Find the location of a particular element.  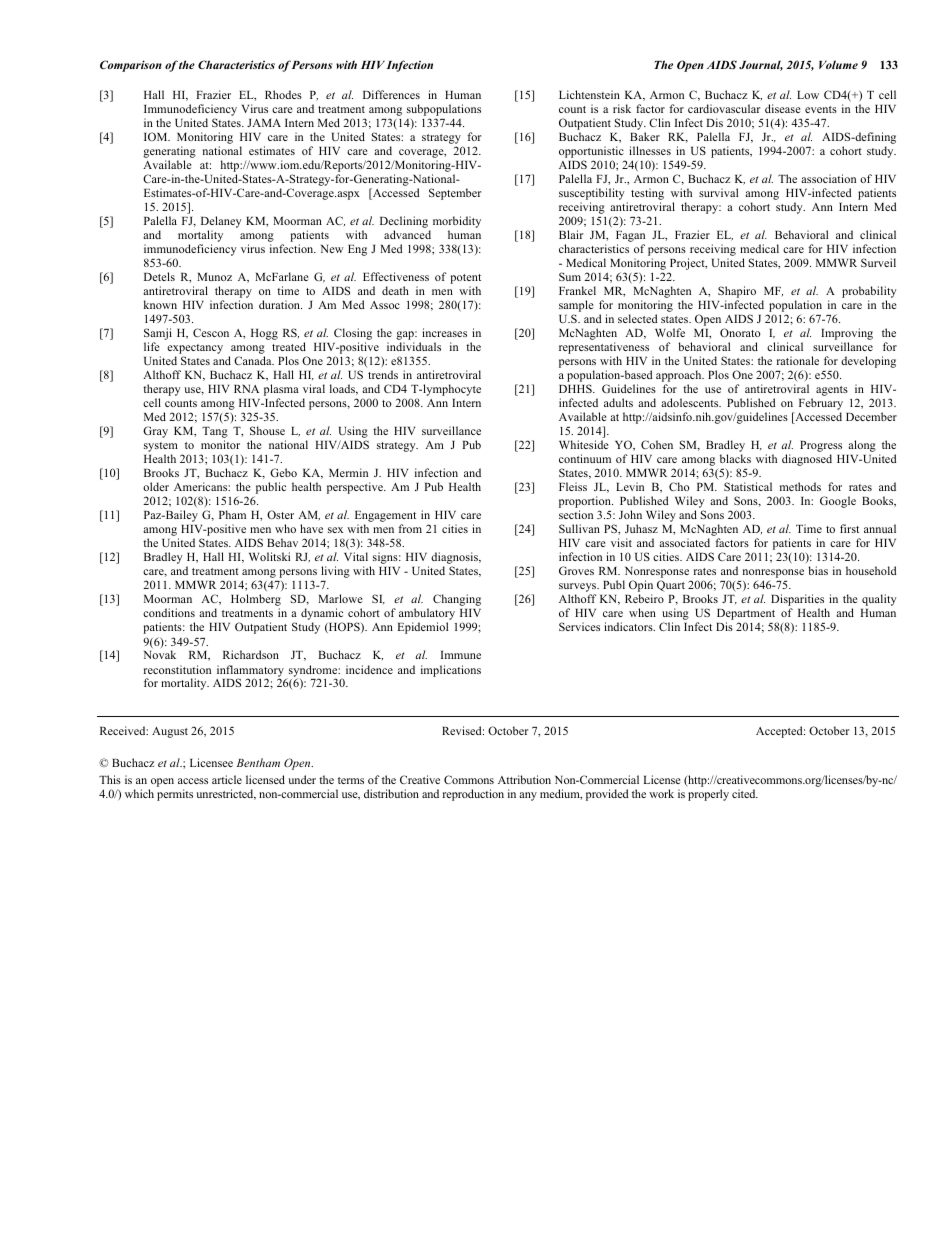

Progress is located at coordinates (821, 448).
